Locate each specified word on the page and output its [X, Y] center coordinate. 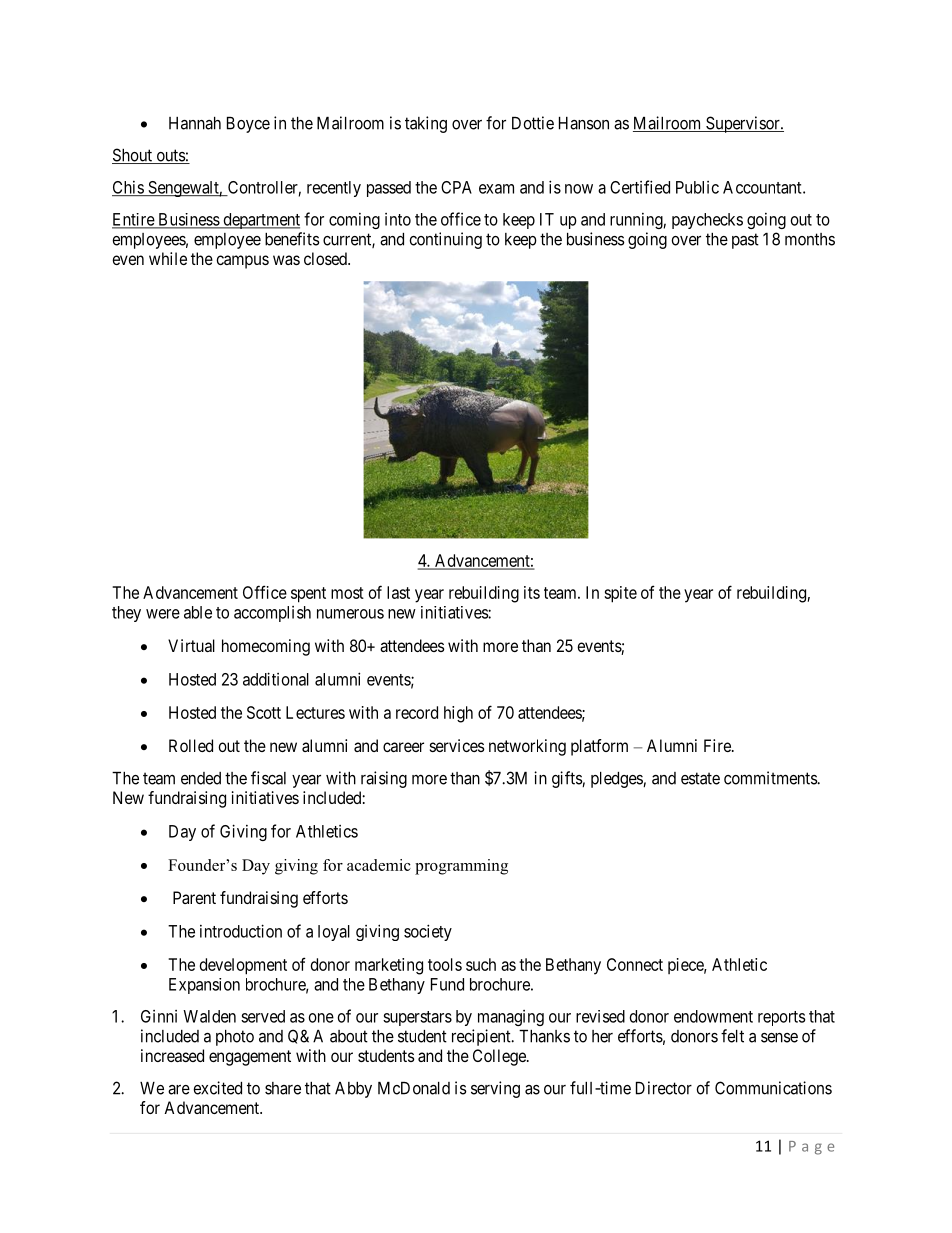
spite [620, 594]
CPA [456, 187]
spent [308, 595]
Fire [718, 745]
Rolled [191, 745]
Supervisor [743, 124]
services [457, 745]
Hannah [195, 123]
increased [172, 1055]
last [398, 592]
